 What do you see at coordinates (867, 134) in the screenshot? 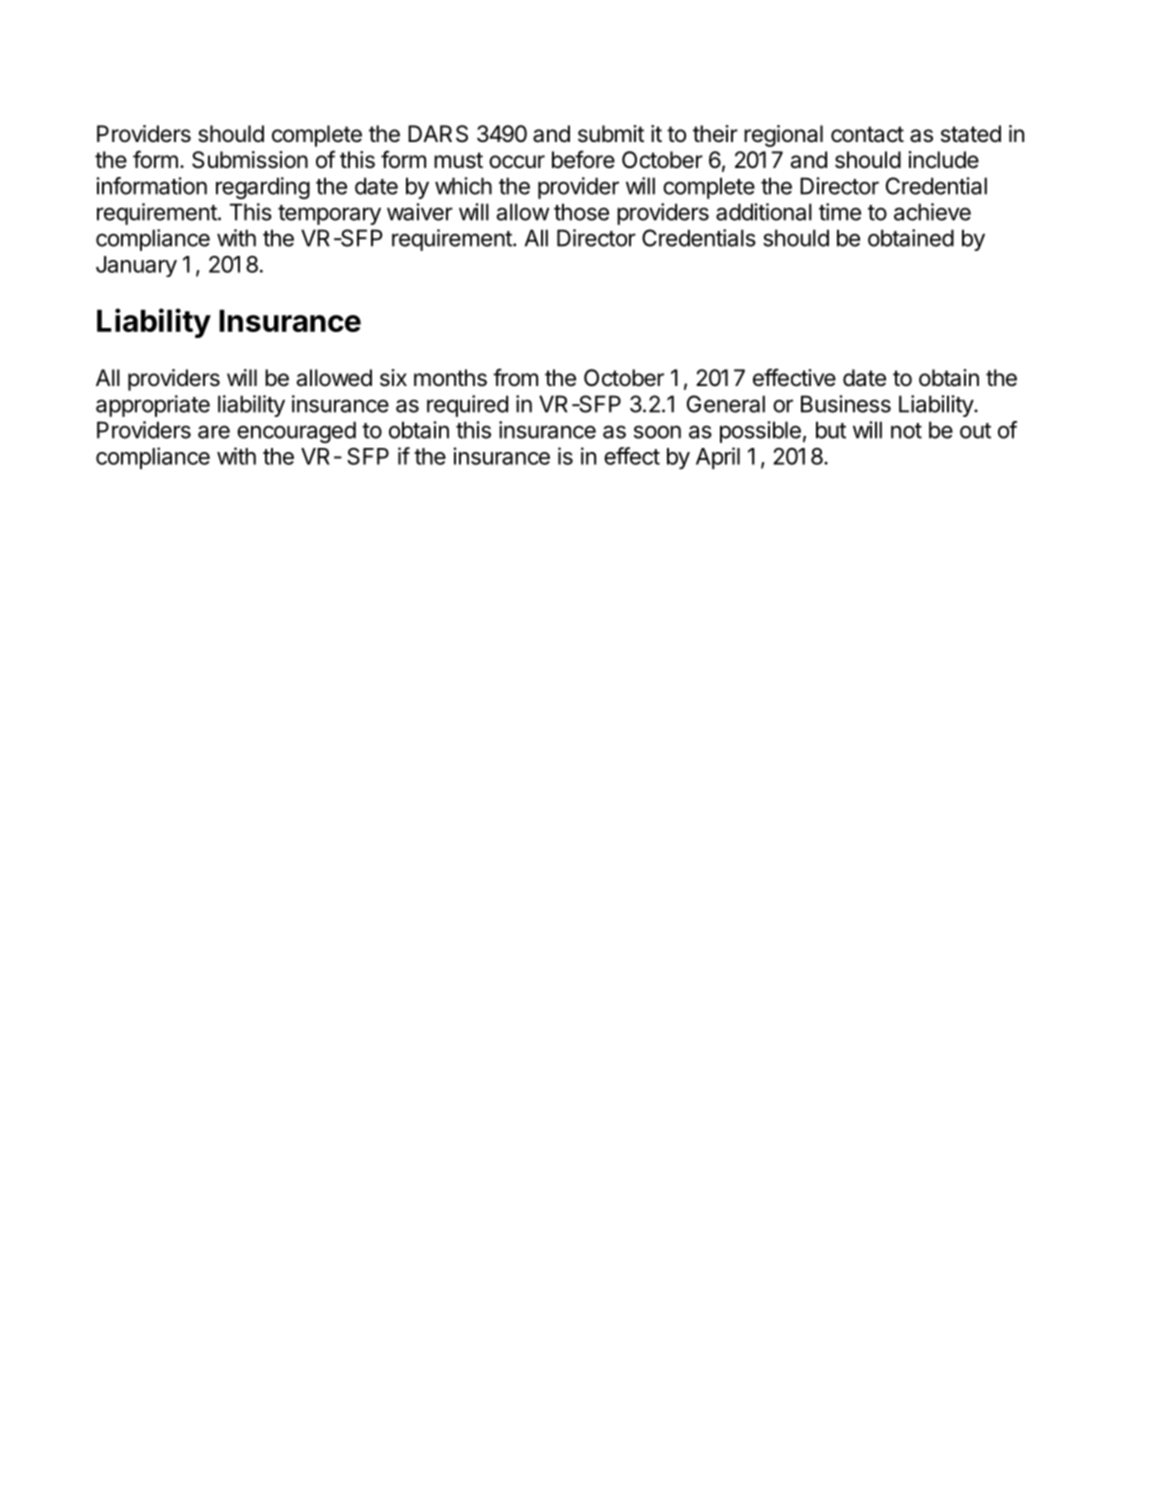
I see `contact` at bounding box center [867, 134].
